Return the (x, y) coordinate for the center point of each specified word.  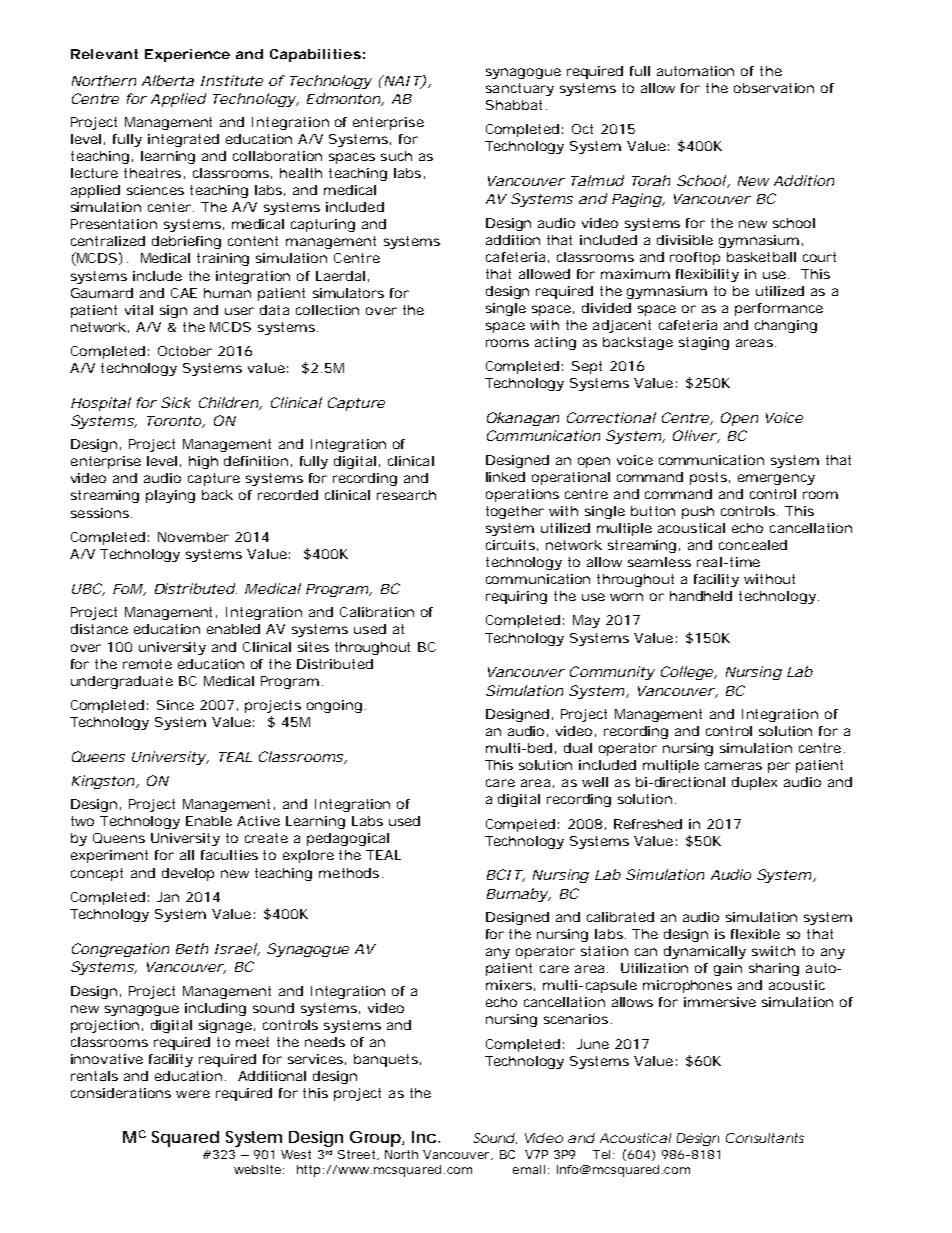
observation (774, 88)
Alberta (168, 80)
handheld (701, 596)
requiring (516, 597)
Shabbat (514, 105)
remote (147, 664)
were (193, 1094)
